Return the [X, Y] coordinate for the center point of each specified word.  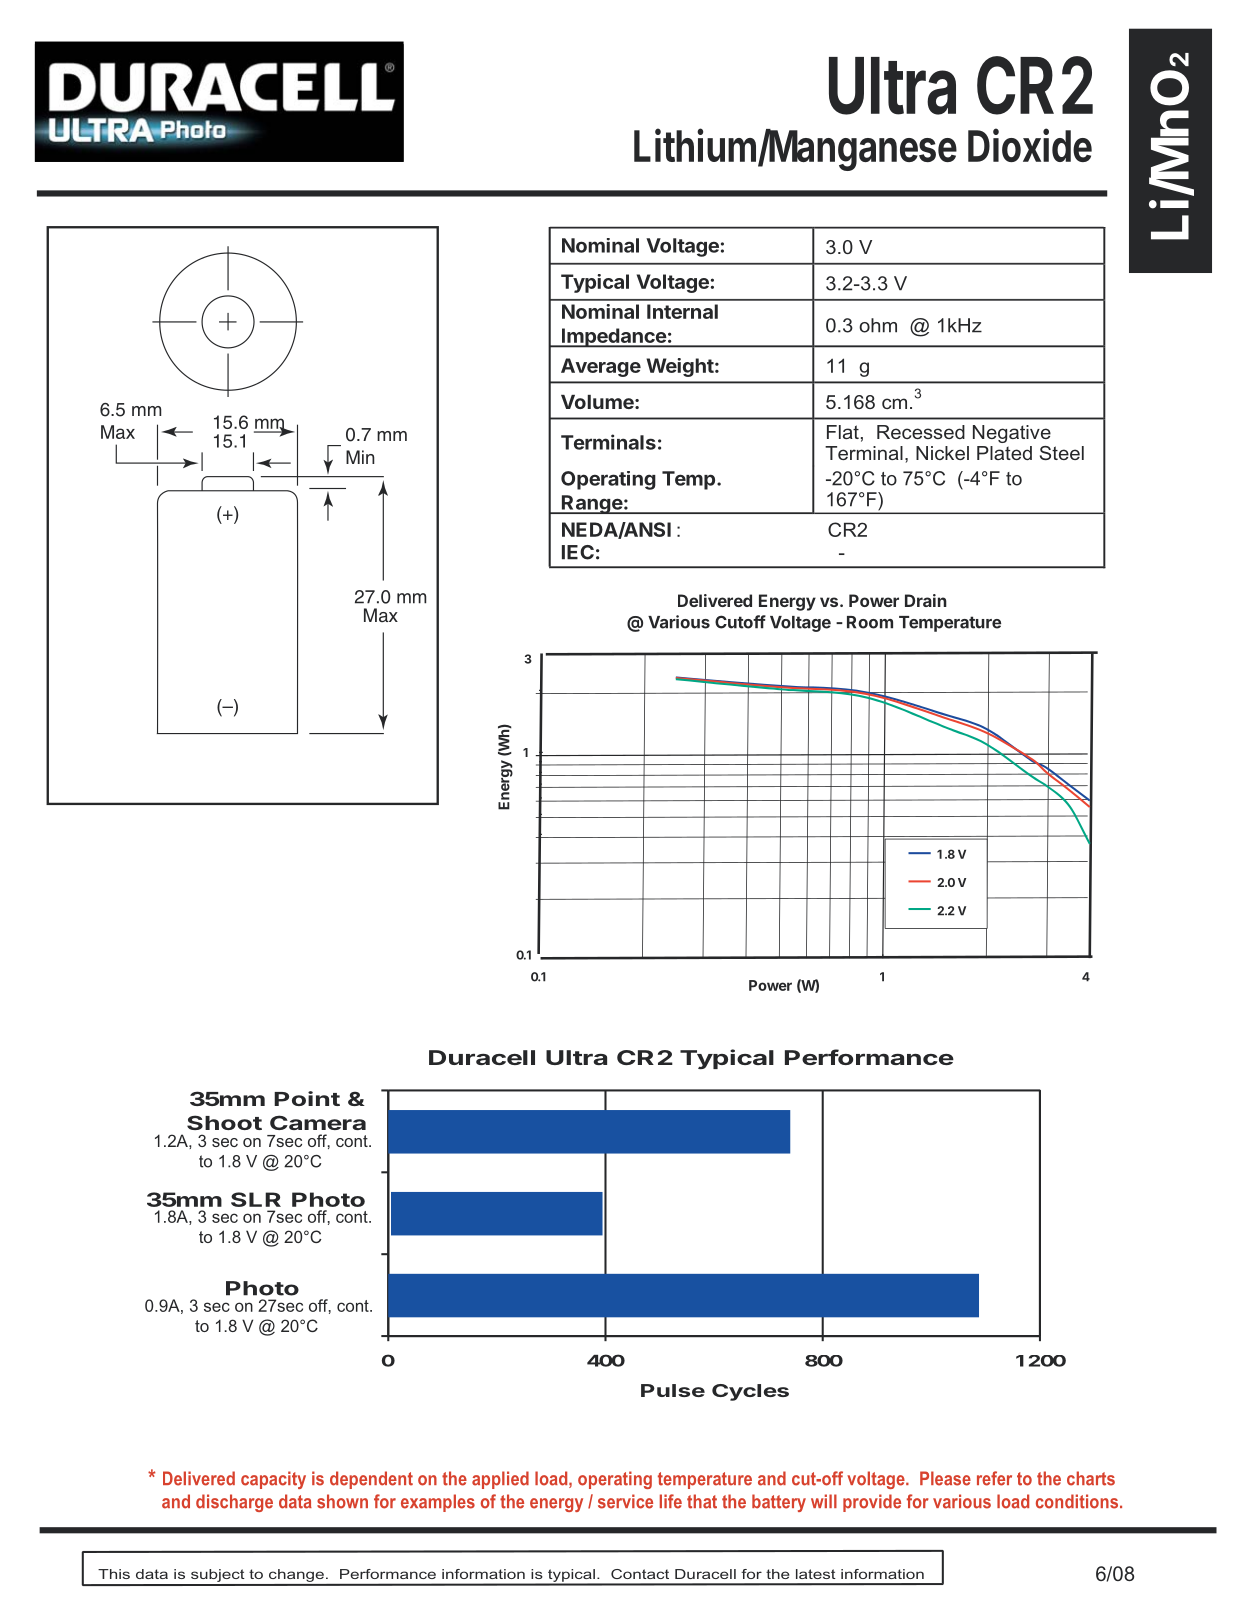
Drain [926, 600]
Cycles [750, 1392]
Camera [318, 1122]
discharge [234, 1503]
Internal [682, 311]
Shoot [224, 1122]
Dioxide [1030, 145]
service [625, 1501]
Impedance [613, 338]
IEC [578, 552]
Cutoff [740, 622]
